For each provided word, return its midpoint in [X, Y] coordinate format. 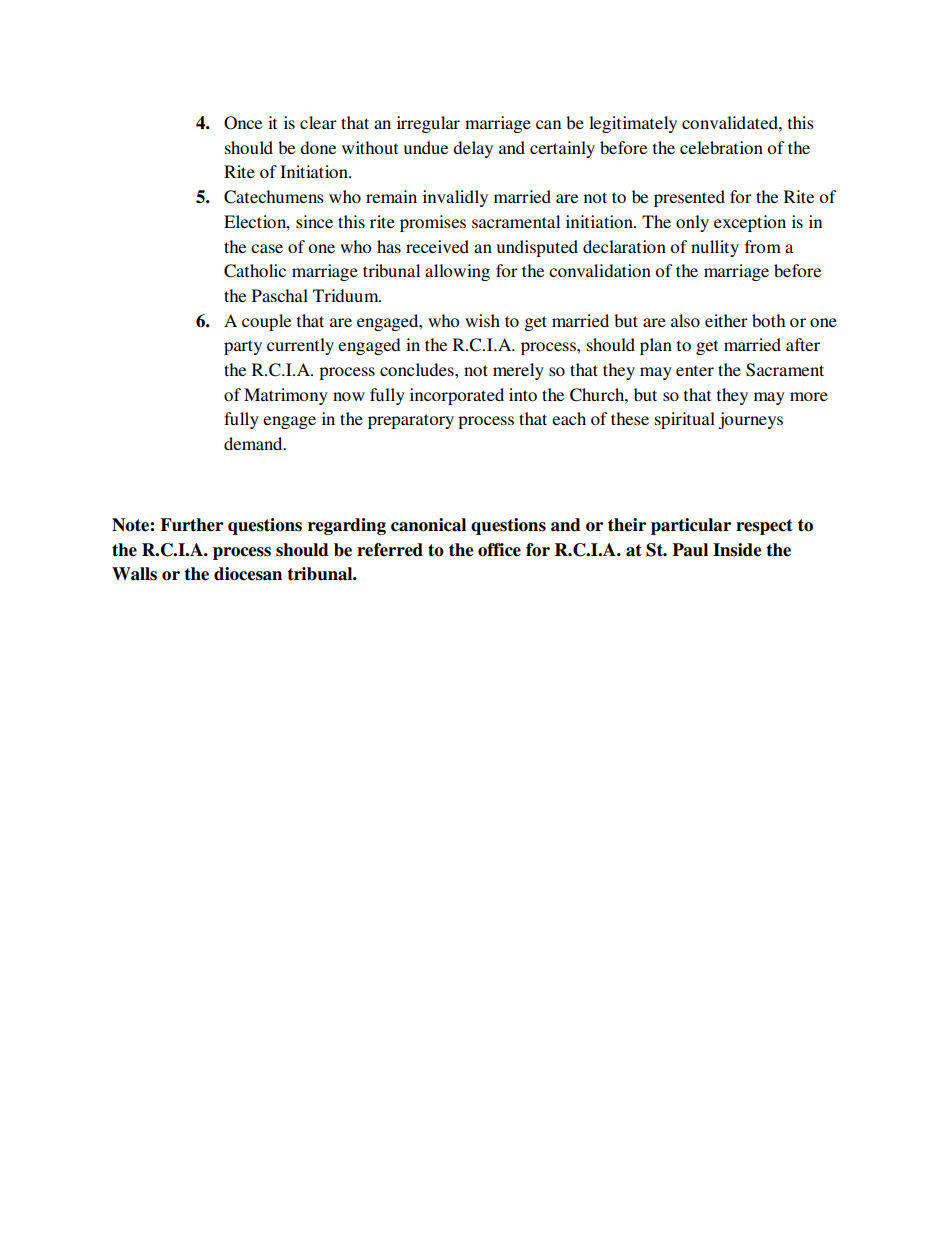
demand [254, 443]
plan [656, 346]
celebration [721, 147]
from [763, 246]
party [243, 347]
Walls [134, 574]
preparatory [411, 421]
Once [243, 123]
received [437, 246]
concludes [418, 369]
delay [473, 149]
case [267, 248]
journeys [750, 420]
